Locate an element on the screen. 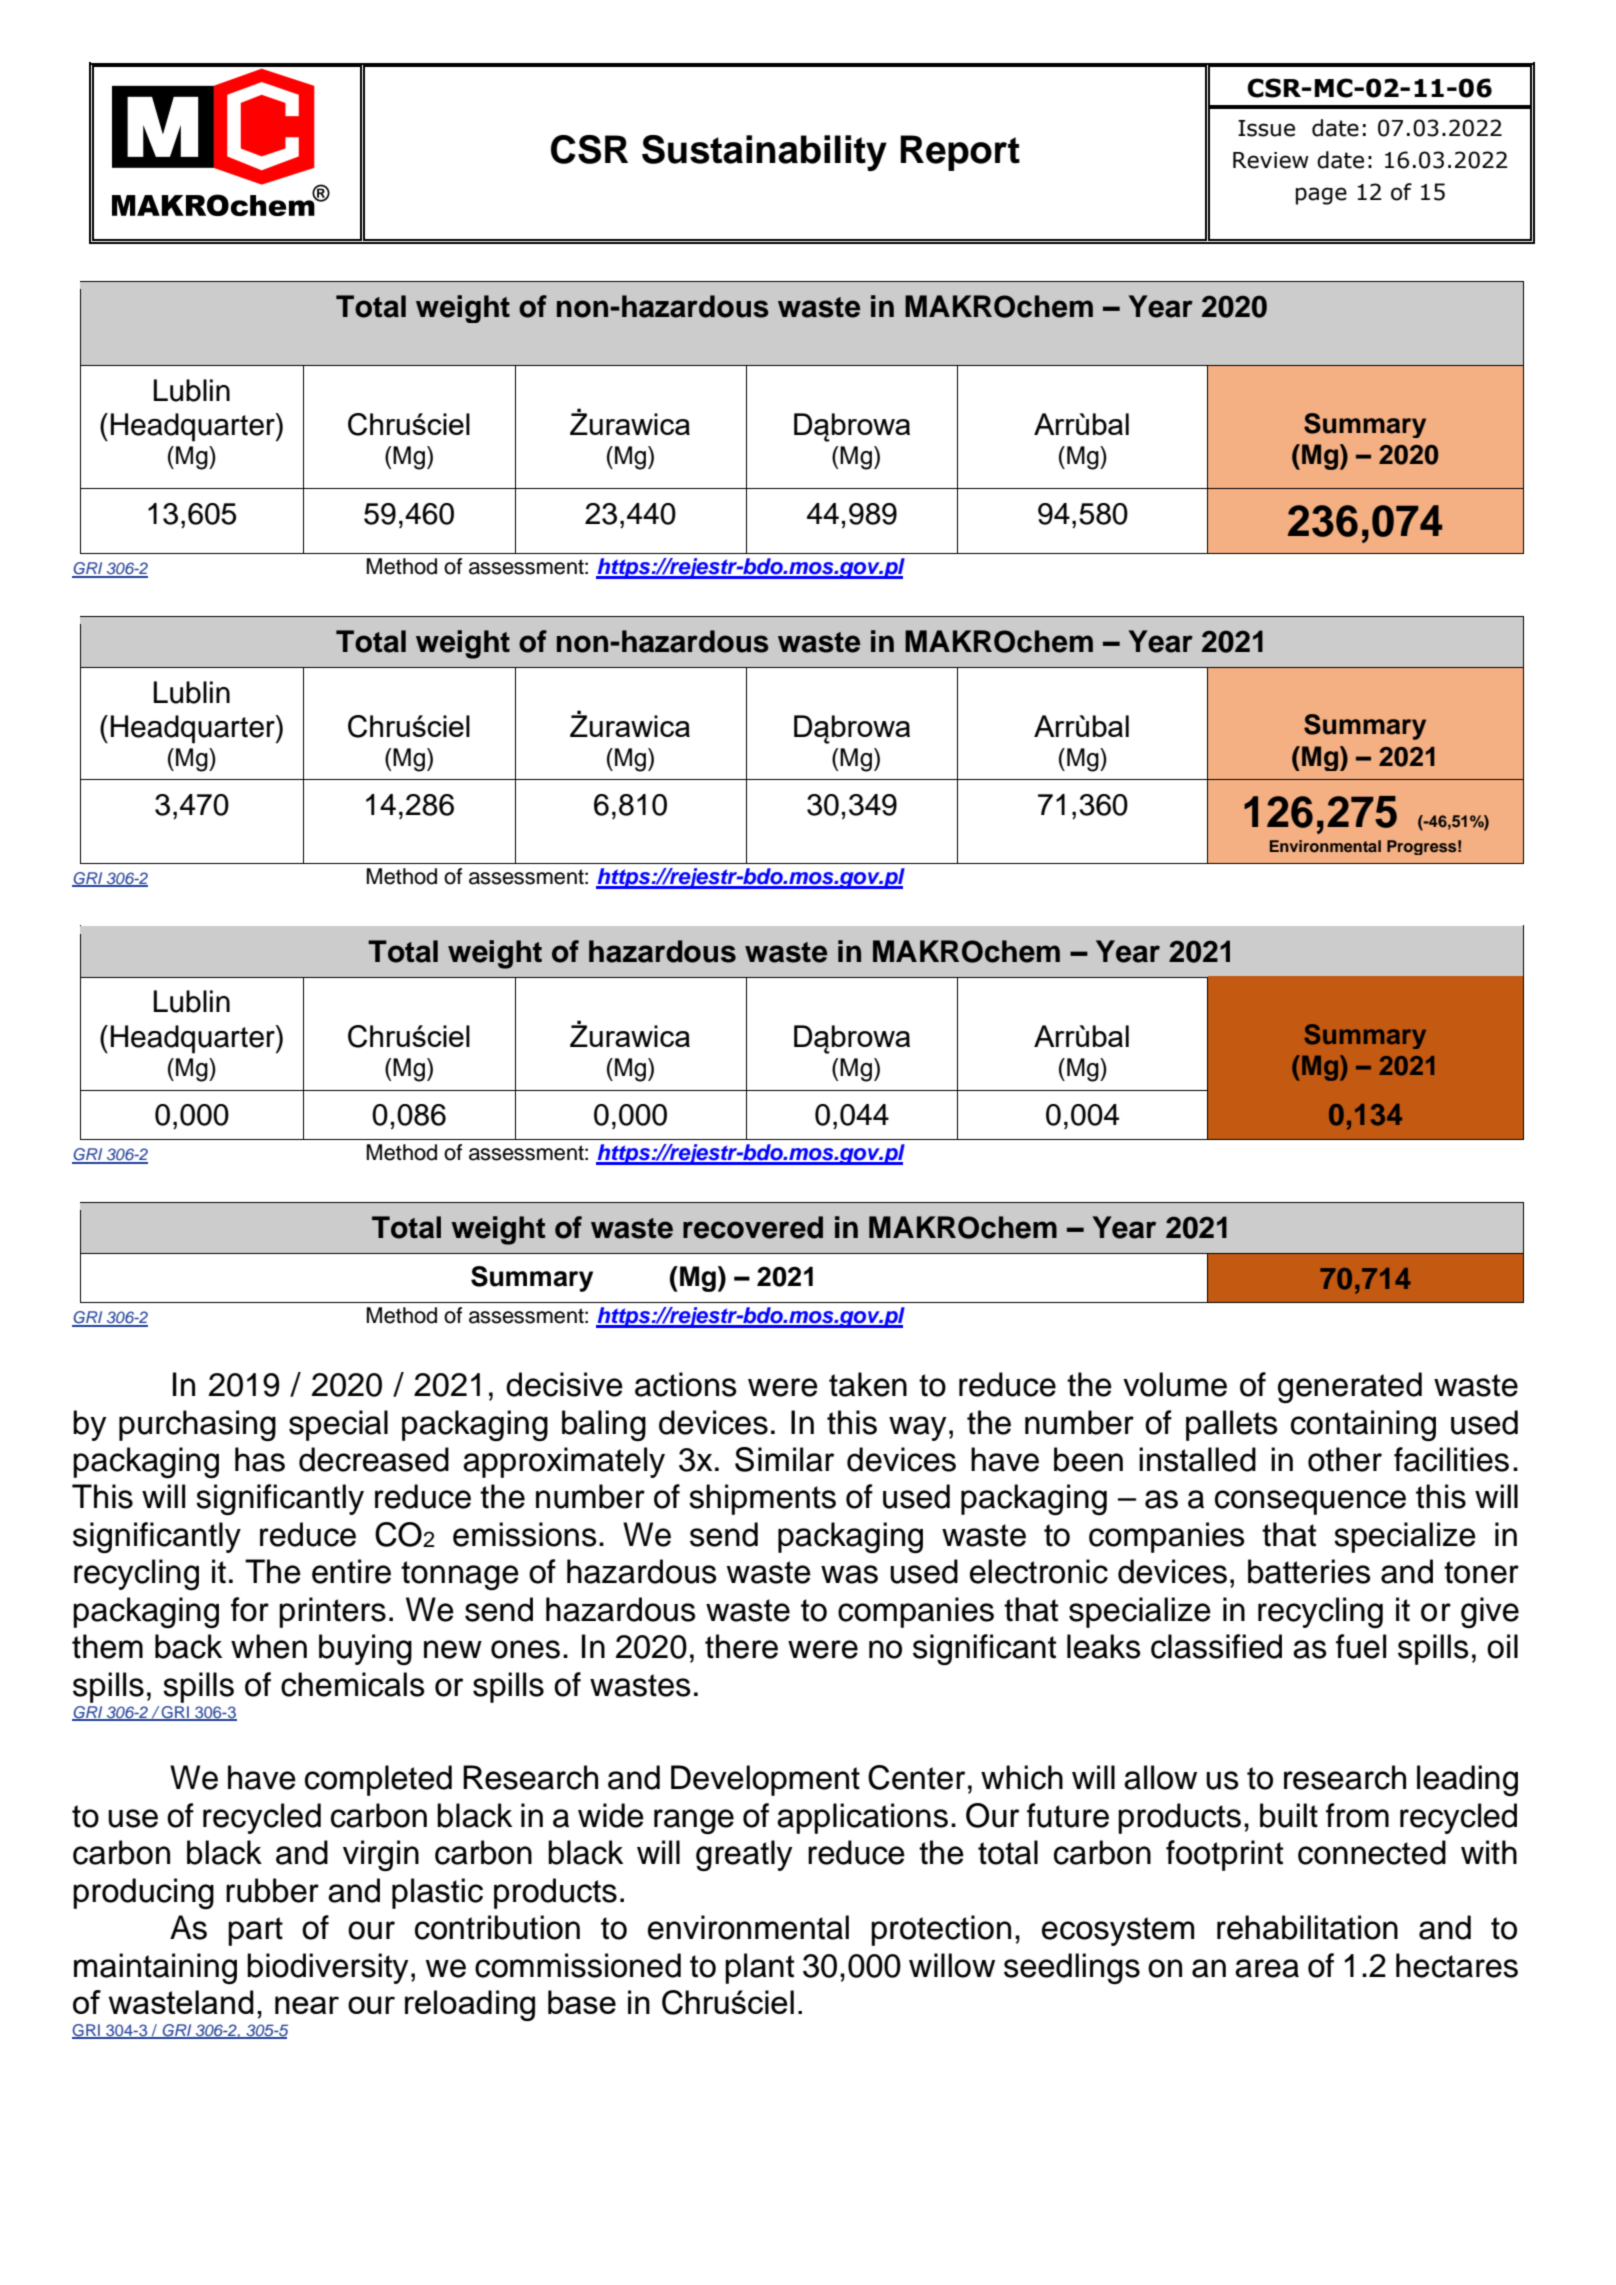 This screenshot has width=1616, height=2285. part is located at coordinates (255, 1931).
